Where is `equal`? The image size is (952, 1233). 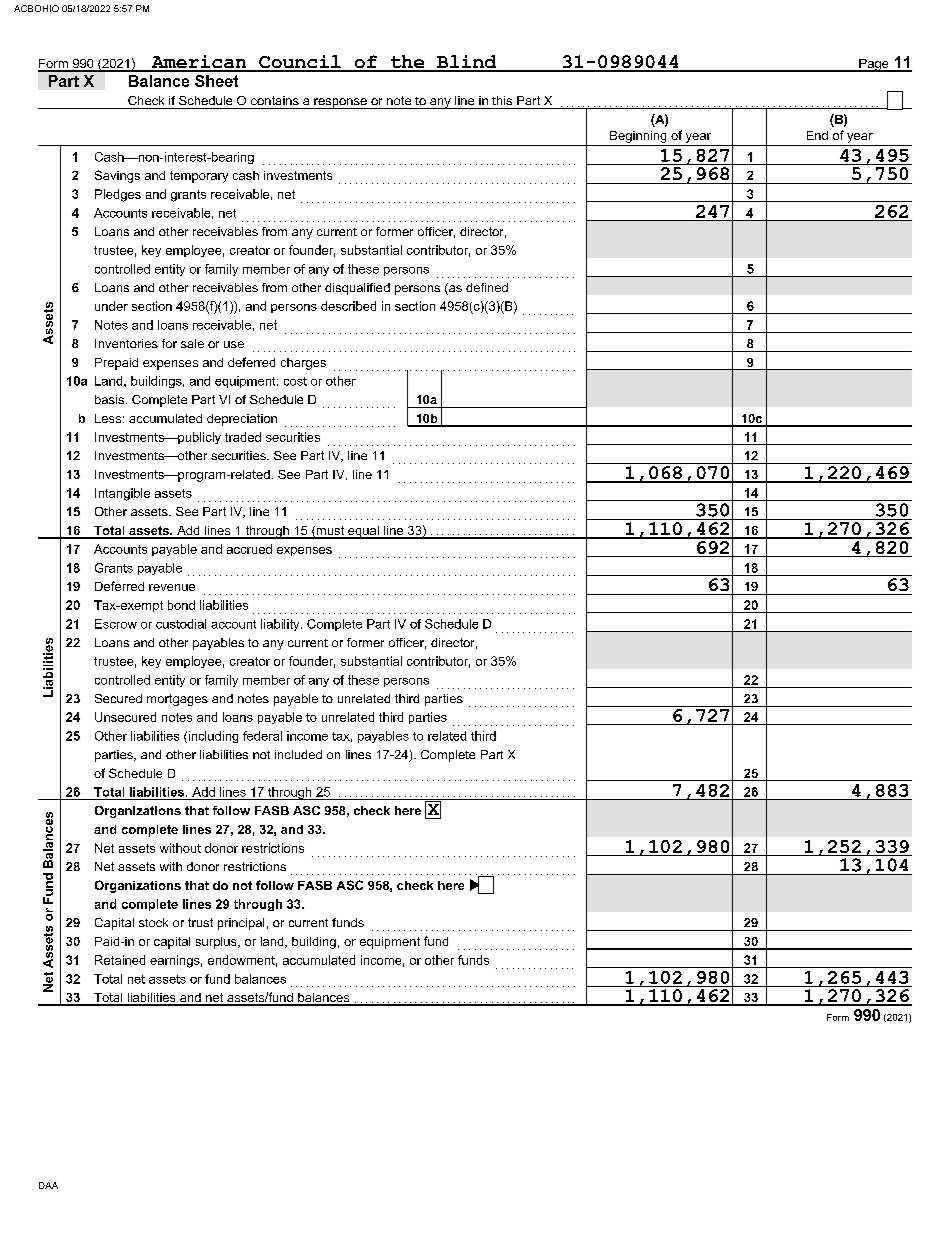 equal is located at coordinates (363, 532).
